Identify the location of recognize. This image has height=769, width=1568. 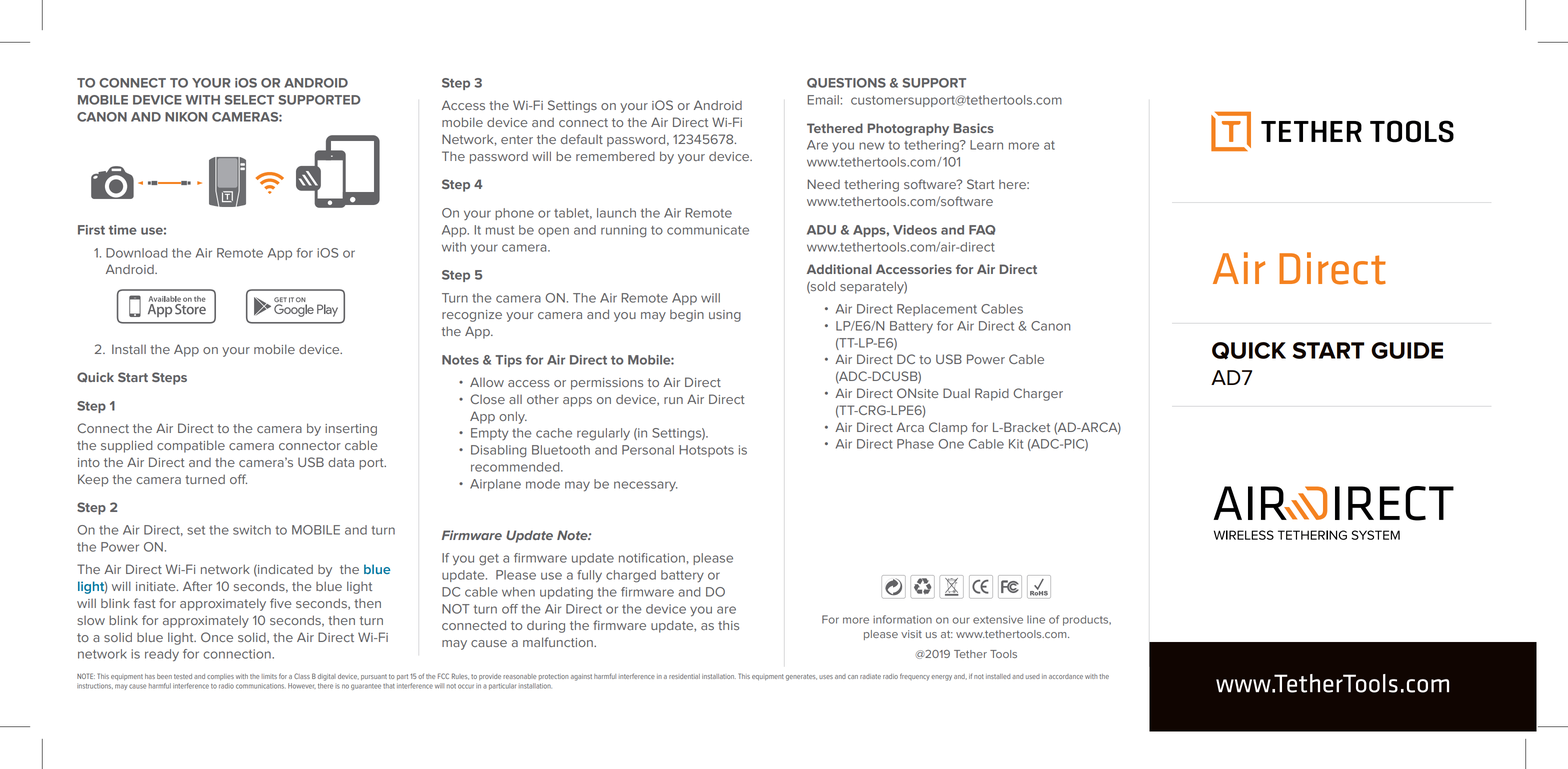
(472, 316).
